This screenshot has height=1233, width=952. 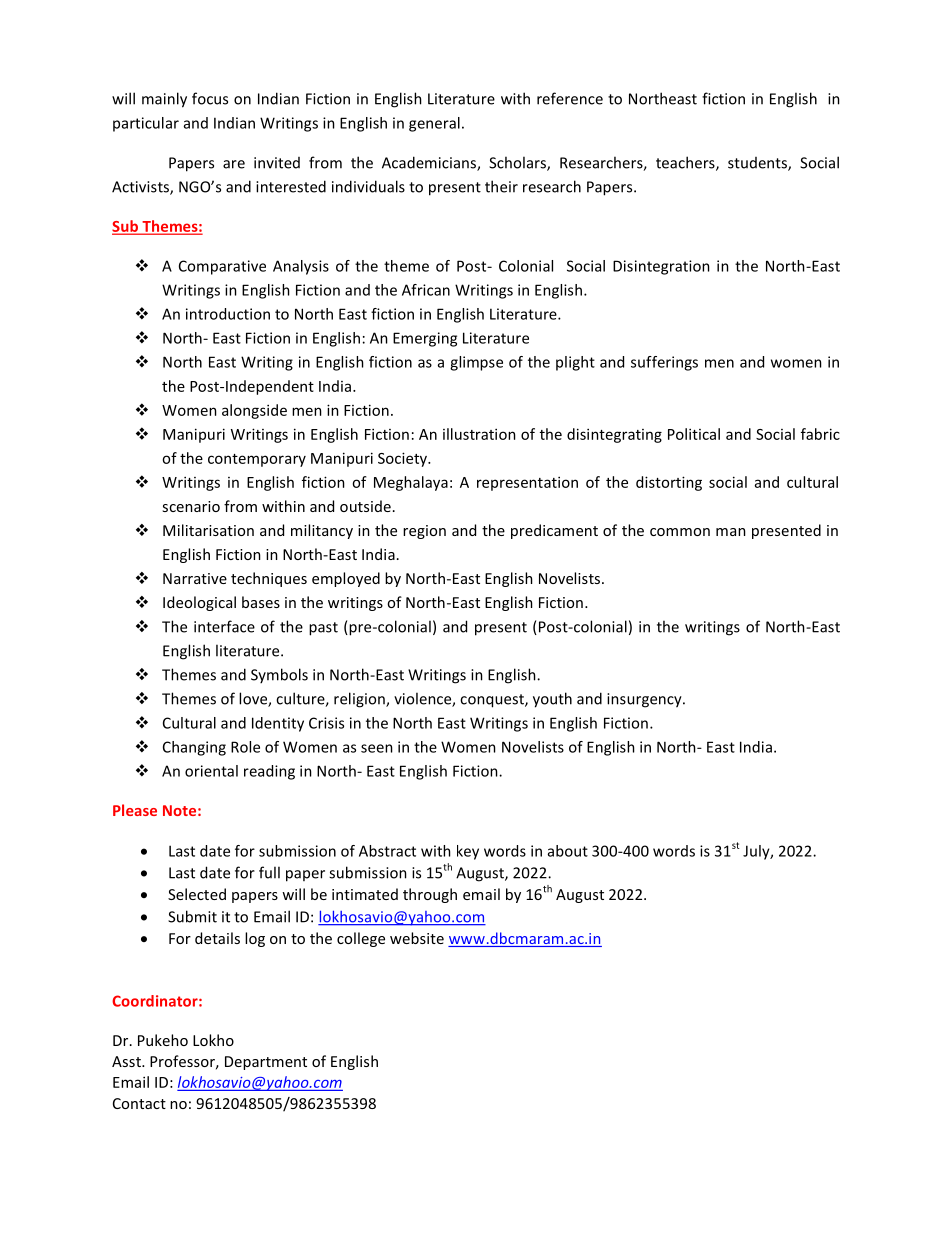 I want to click on Ideological, so click(x=199, y=603).
